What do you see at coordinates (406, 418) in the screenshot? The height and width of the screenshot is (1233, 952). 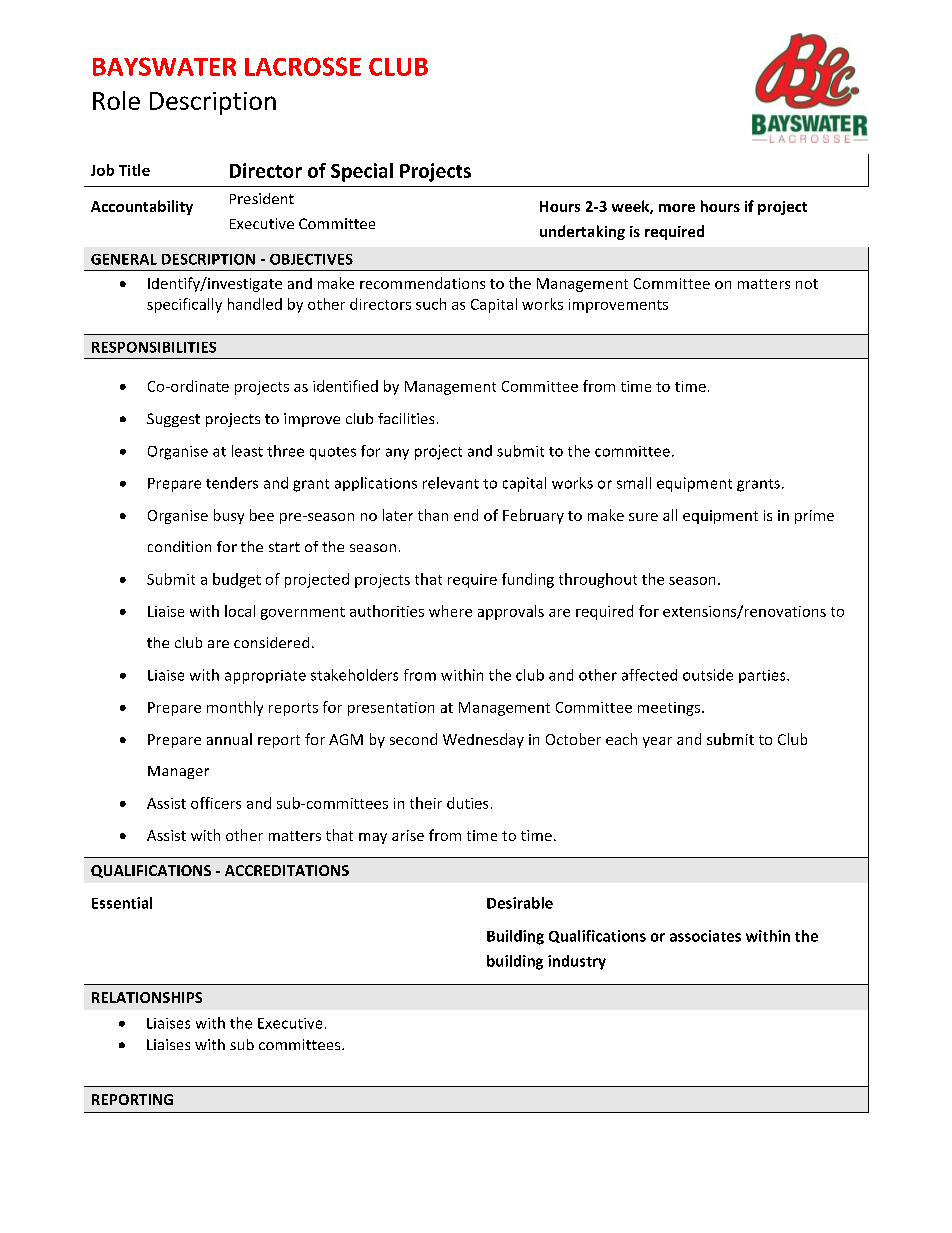 I see `facilities` at bounding box center [406, 418].
